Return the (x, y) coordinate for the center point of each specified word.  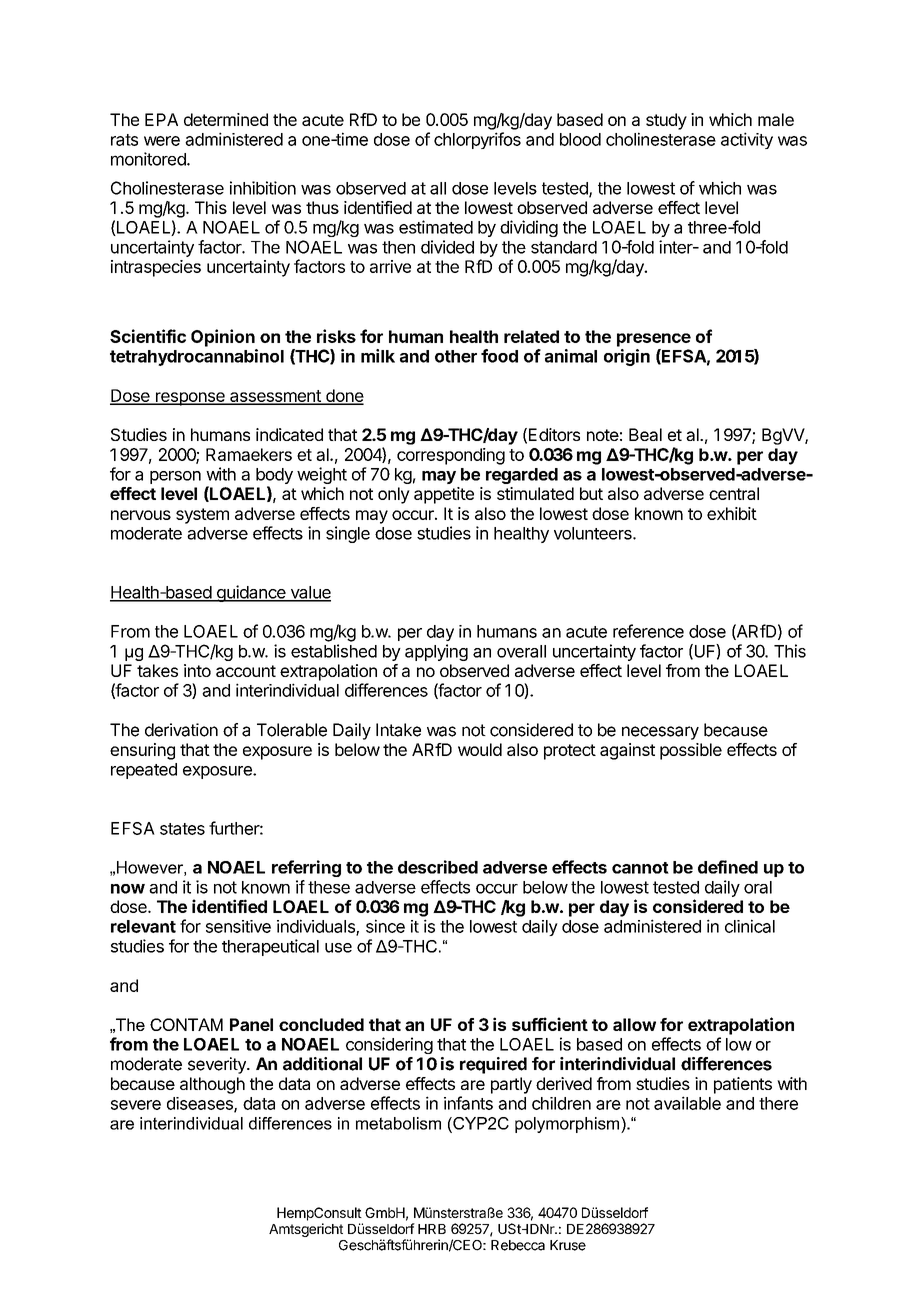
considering (389, 1045)
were (162, 141)
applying (436, 652)
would (480, 749)
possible (691, 751)
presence (654, 340)
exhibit (732, 513)
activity (747, 140)
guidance (251, 593)
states (182, 829)
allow (634, 1024)
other (456, 356)
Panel (251, 1024)
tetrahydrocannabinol (197, 357)
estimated (436, 227)
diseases (201, 1104)
